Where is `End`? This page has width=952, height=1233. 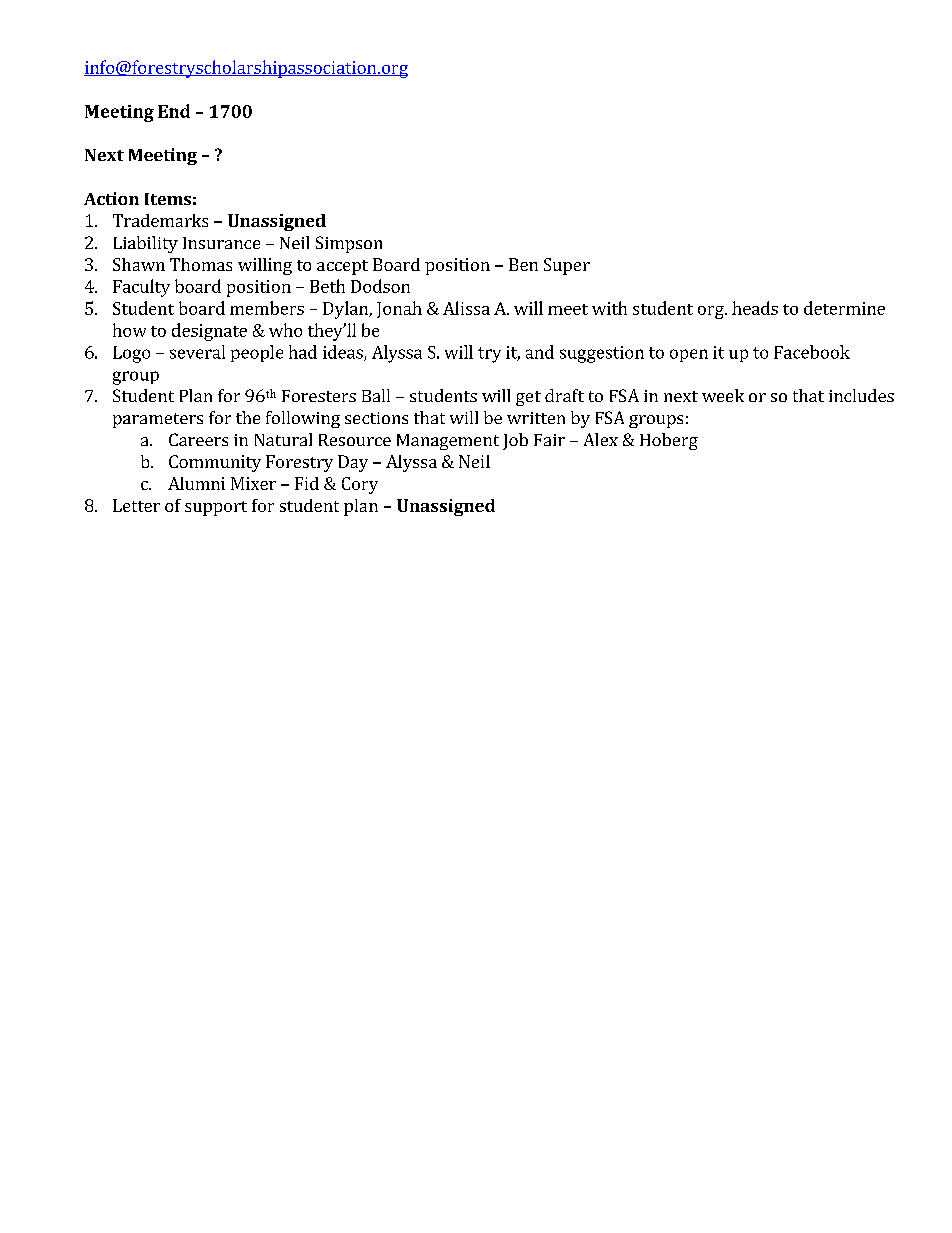 End is located at coordinates (174, 111).
